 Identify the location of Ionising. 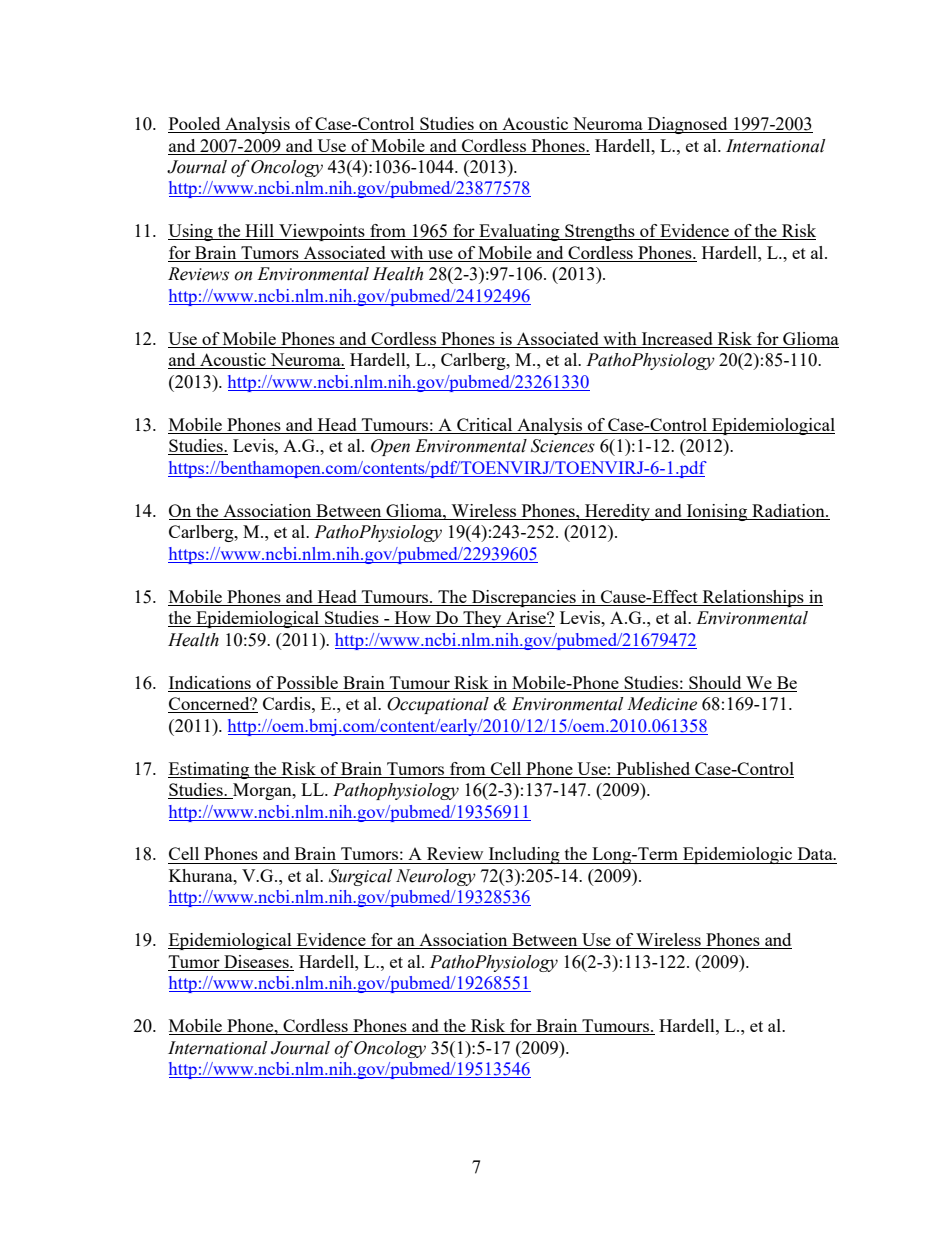
(717, 512).
